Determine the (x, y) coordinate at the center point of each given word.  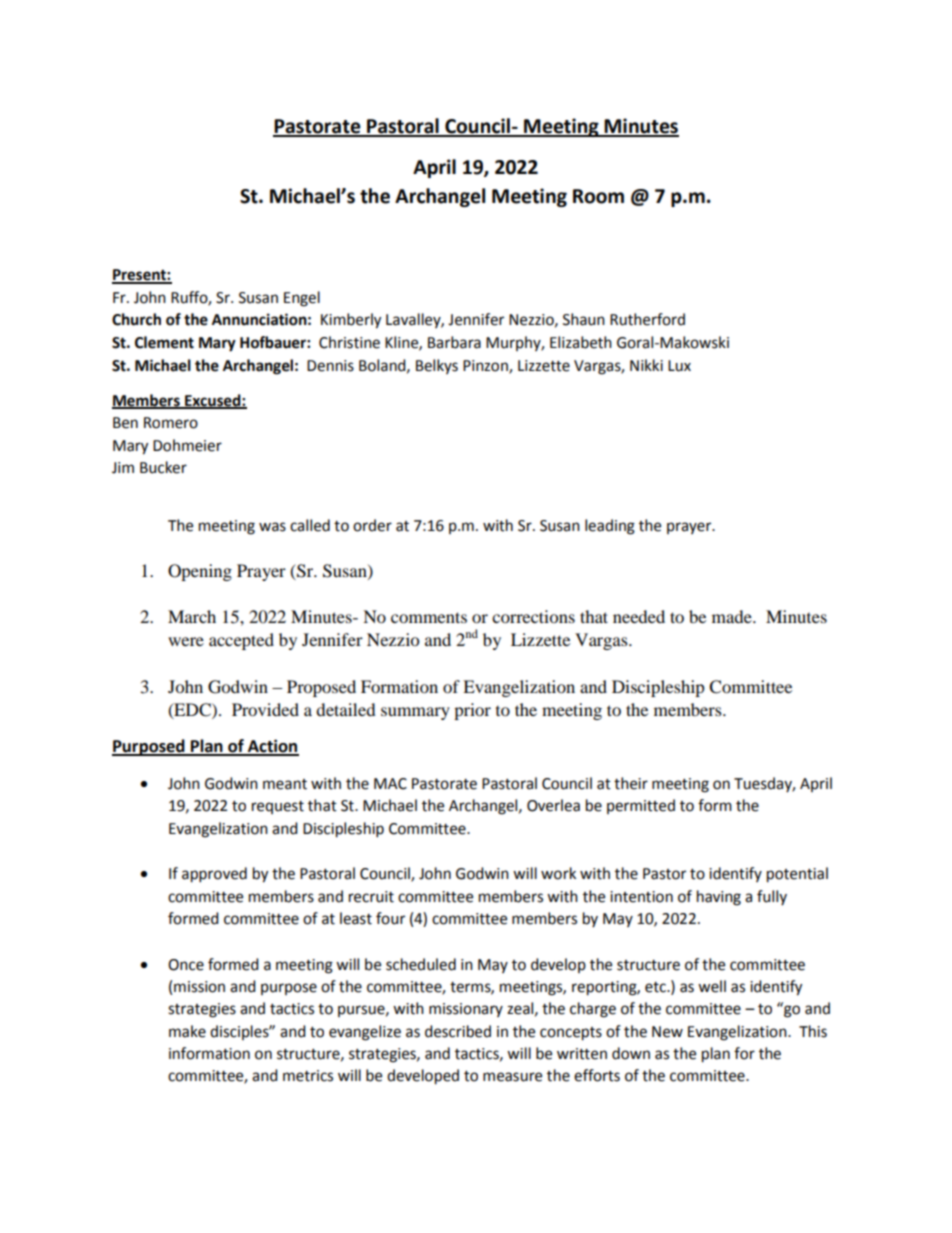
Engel (302, 299)
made (733, 616)
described (458, 1031)
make (187, 1031)
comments (429, 617)
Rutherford (647, 319)
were (186, 641)
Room (598, 196)
